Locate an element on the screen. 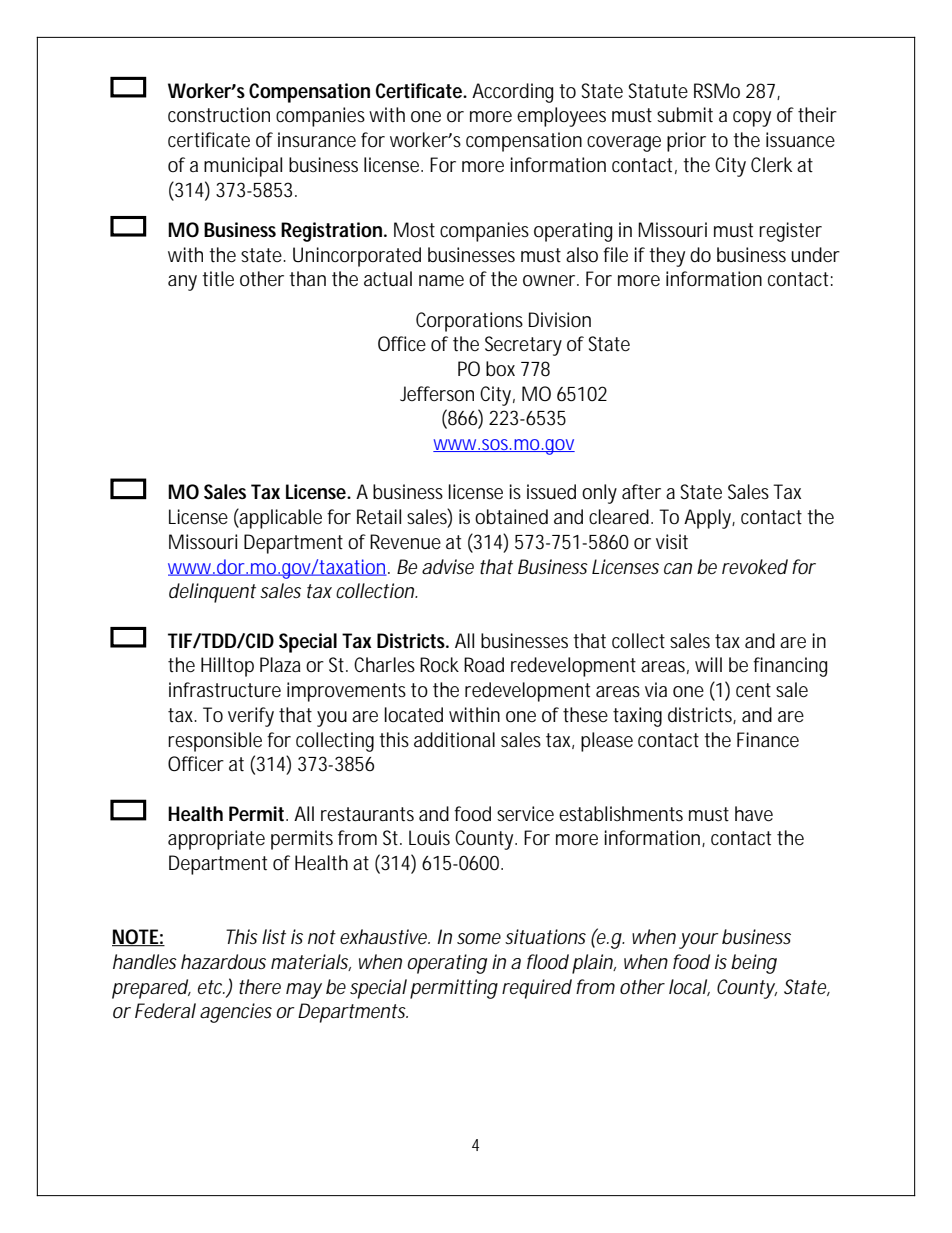 The width and height of the screenshot is (952, 1233). after is located at coordinates (641, 492).
